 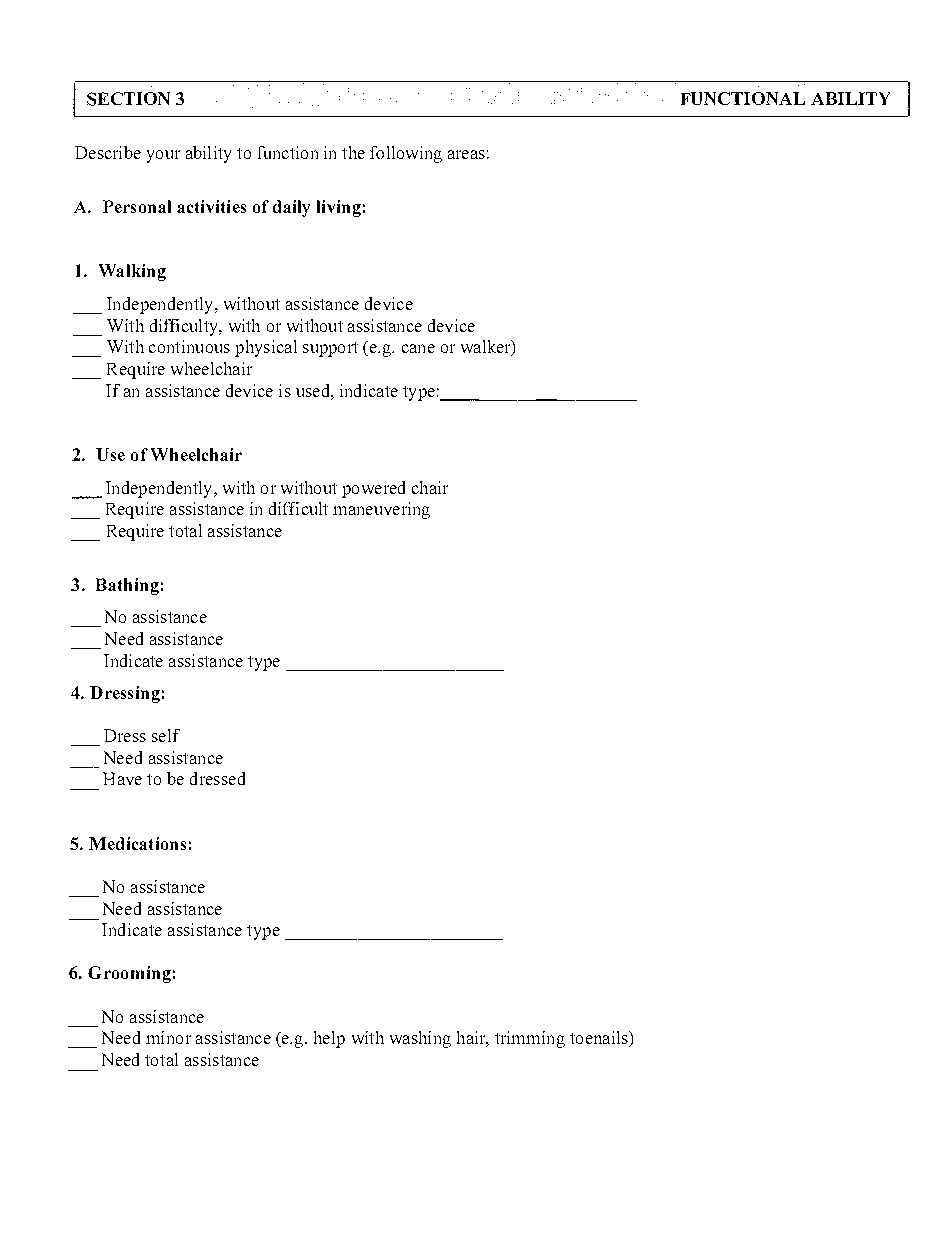 What do you see at coordinates (530, 1039) in the image?
I see `trimming` at bounding box center [530, 1039].
